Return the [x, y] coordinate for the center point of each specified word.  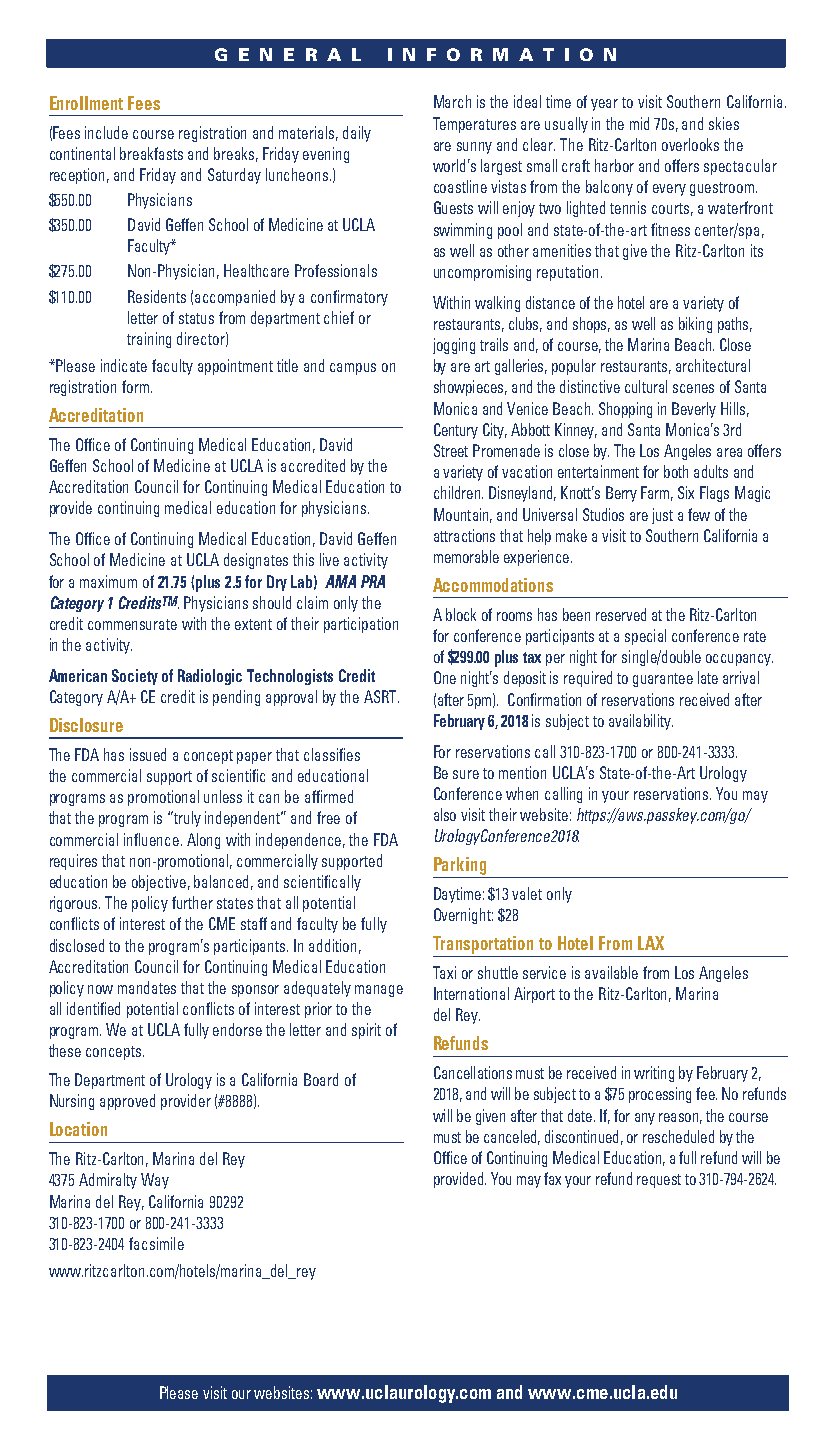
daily [357, 134]
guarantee [663, 680]
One [445, 677]
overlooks [690, 144]
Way [155, 1181]
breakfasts [151, 153]
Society [135, 677]
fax [552, 1178]
